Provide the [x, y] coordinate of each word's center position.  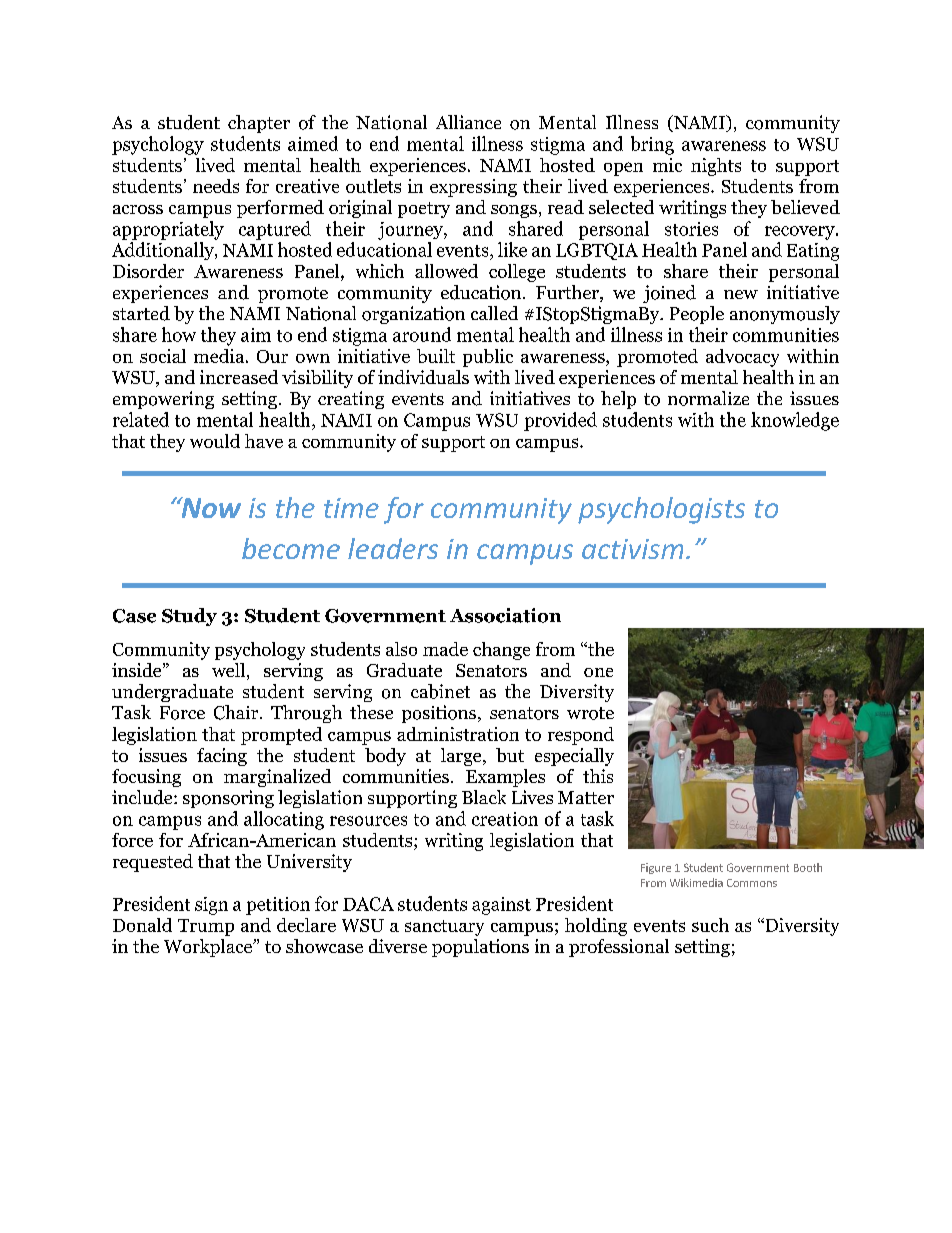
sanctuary [444, 928]
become [291, 548]
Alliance [468, 122]
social [163, 356]
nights [716, 167]
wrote [590, 713]
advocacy [742, 358]
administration [458, 734]
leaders [393, 548]
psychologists [661, 510]
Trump [206, 927]
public [488, 358]
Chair [237, 712]
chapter [259, 124]
